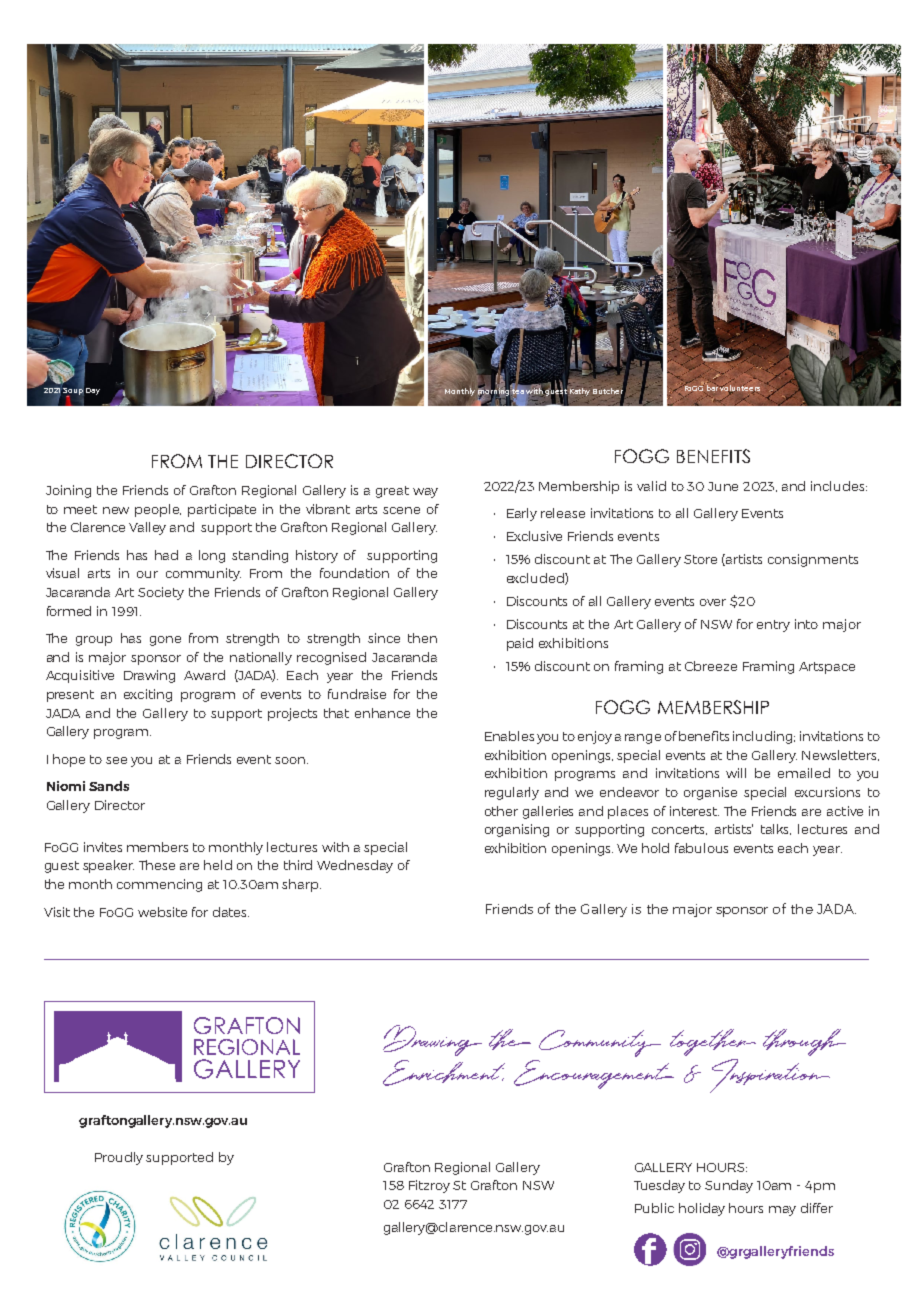  Describe the element at coordinates (517, 392) in the screenshot. I see `tea` at that location.
